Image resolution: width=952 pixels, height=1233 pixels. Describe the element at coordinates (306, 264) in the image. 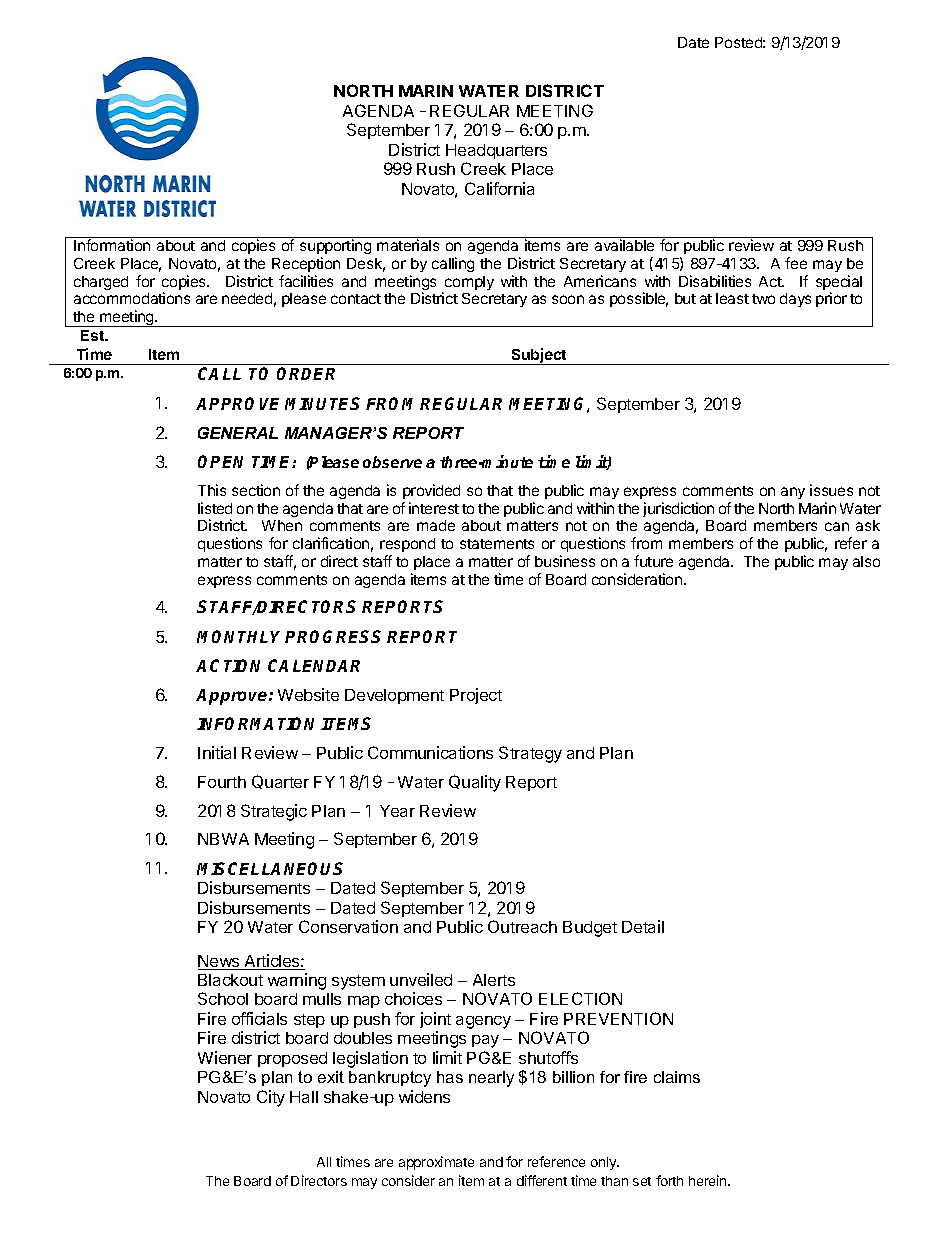

I see `Reception` at that location.
